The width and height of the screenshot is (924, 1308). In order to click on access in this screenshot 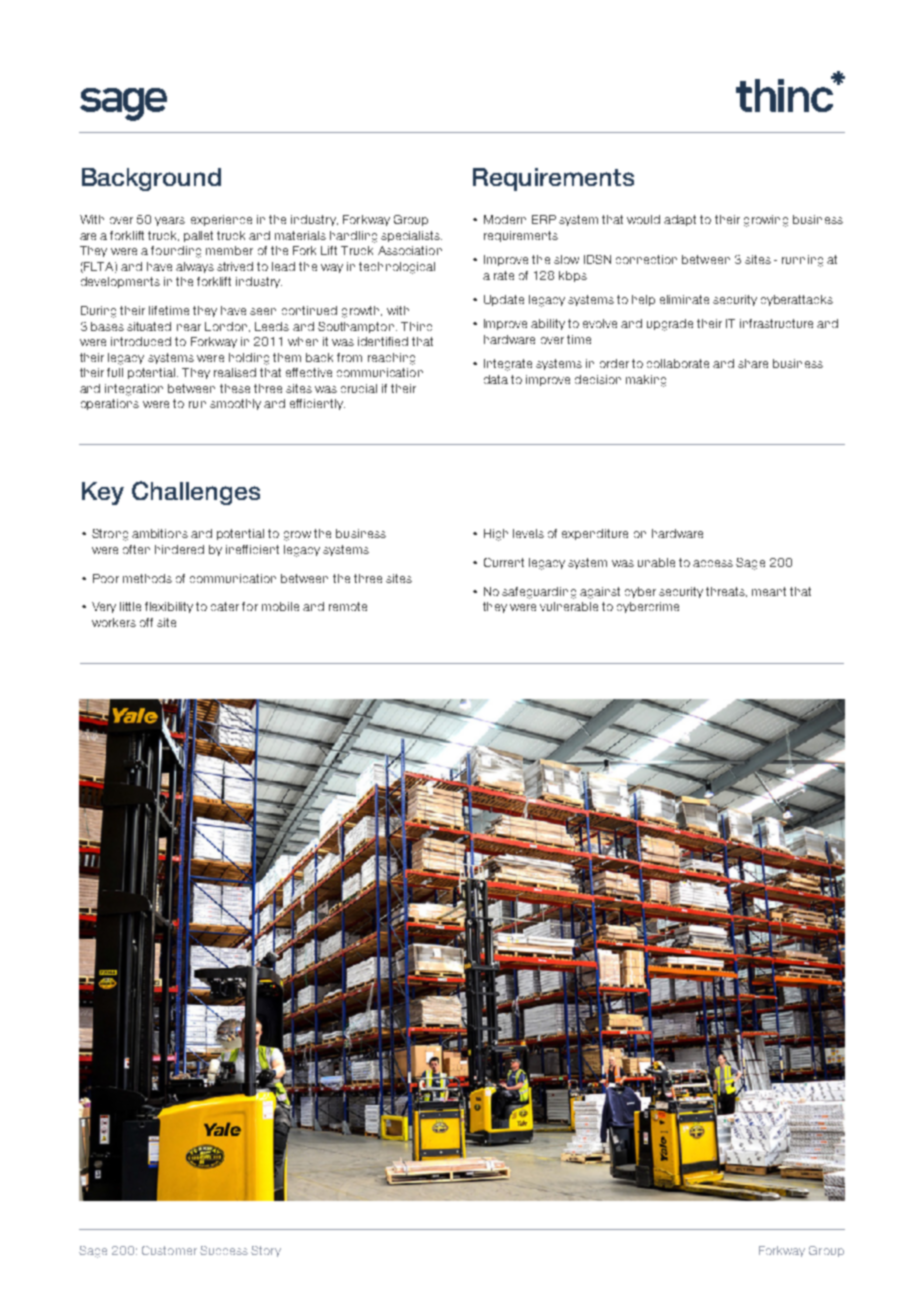, I will do `click(713, 563)`.
